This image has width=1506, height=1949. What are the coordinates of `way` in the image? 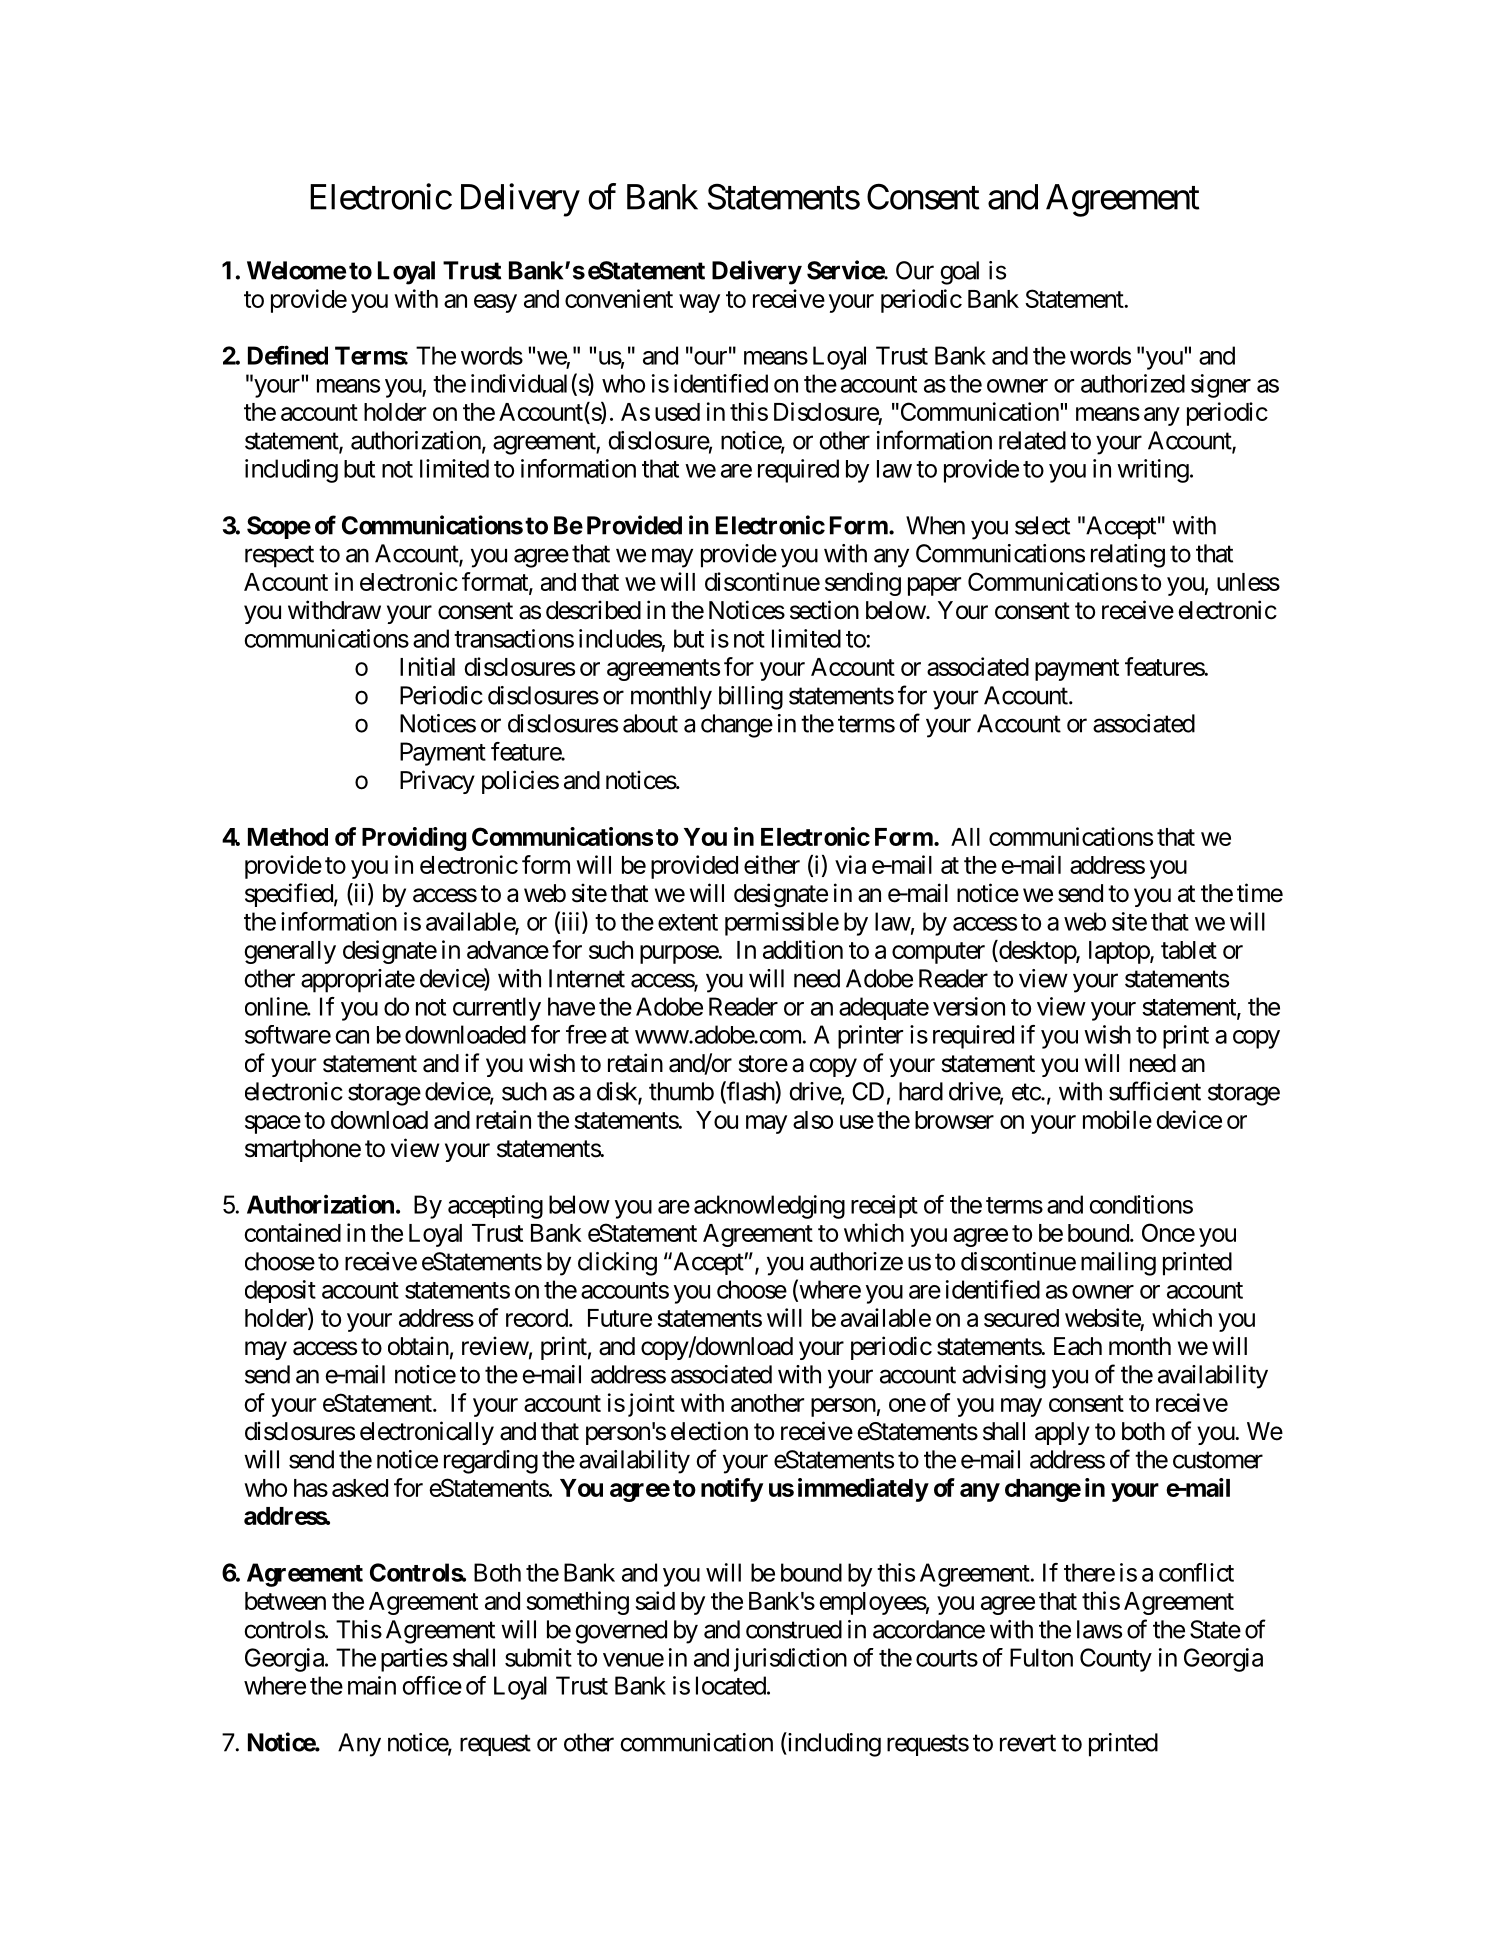 It's located at (699, 303).
